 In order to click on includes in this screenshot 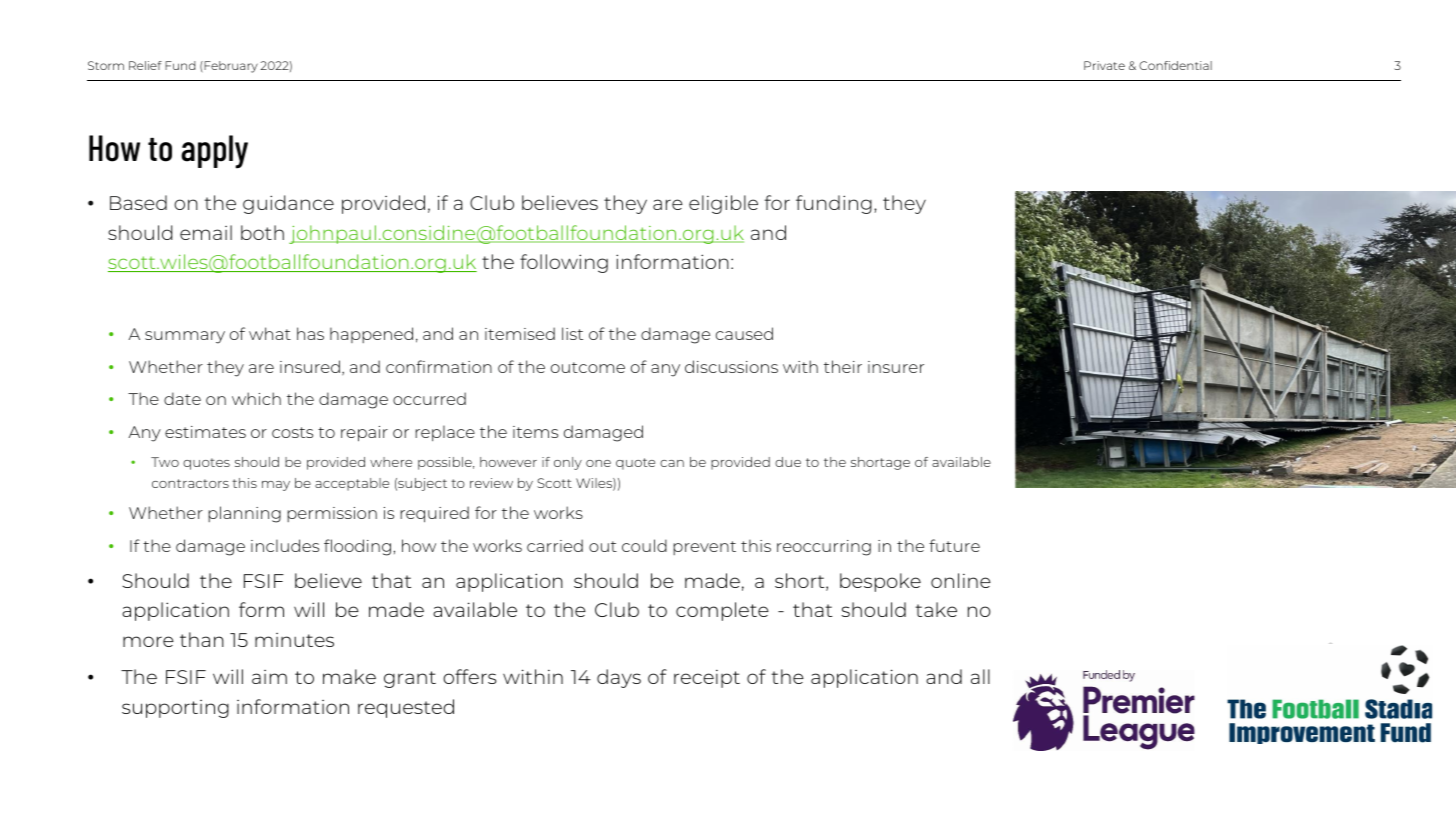, I will do `click(285, 545)`.
